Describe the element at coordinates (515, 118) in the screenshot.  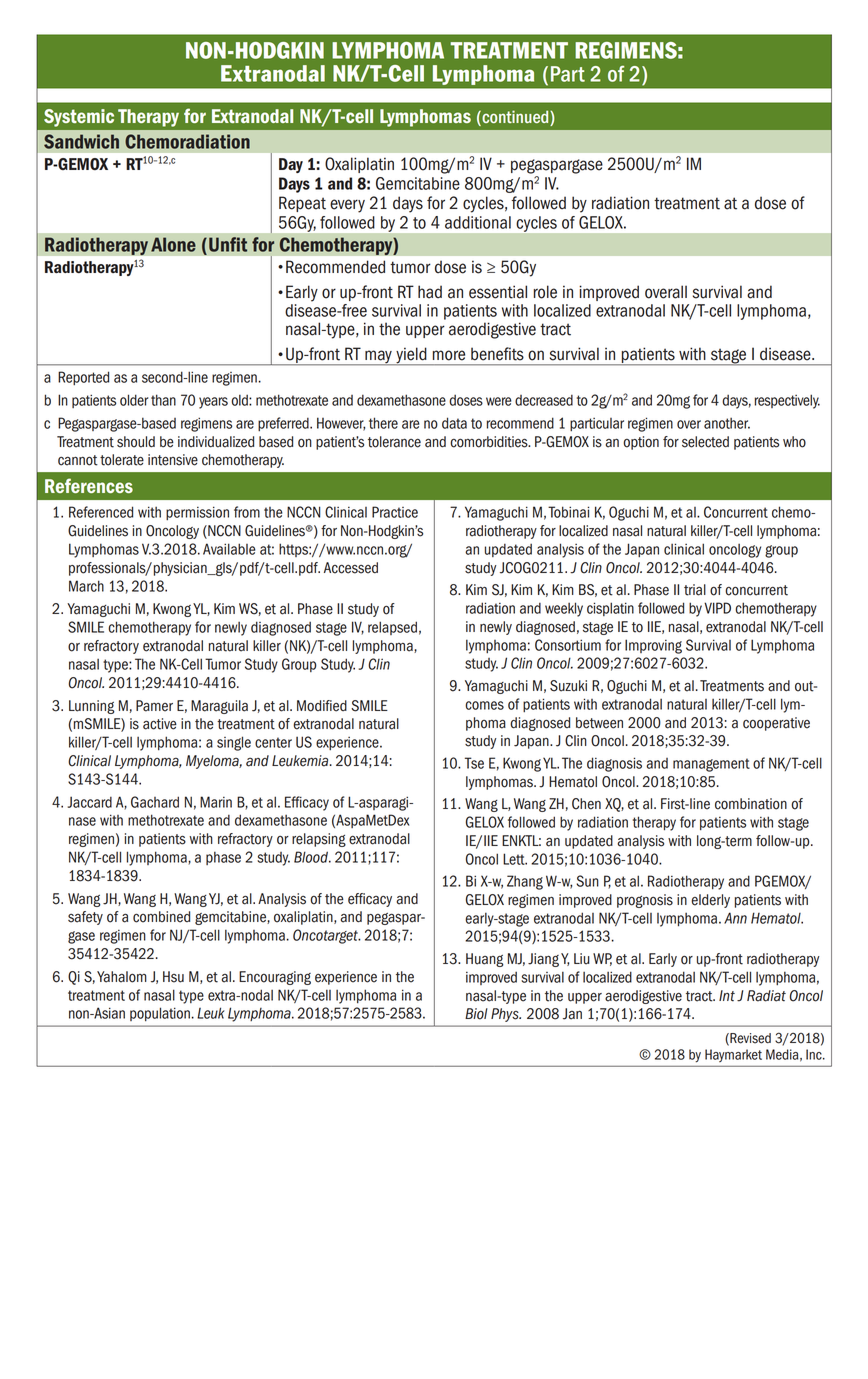
I see `continued` at that location.
